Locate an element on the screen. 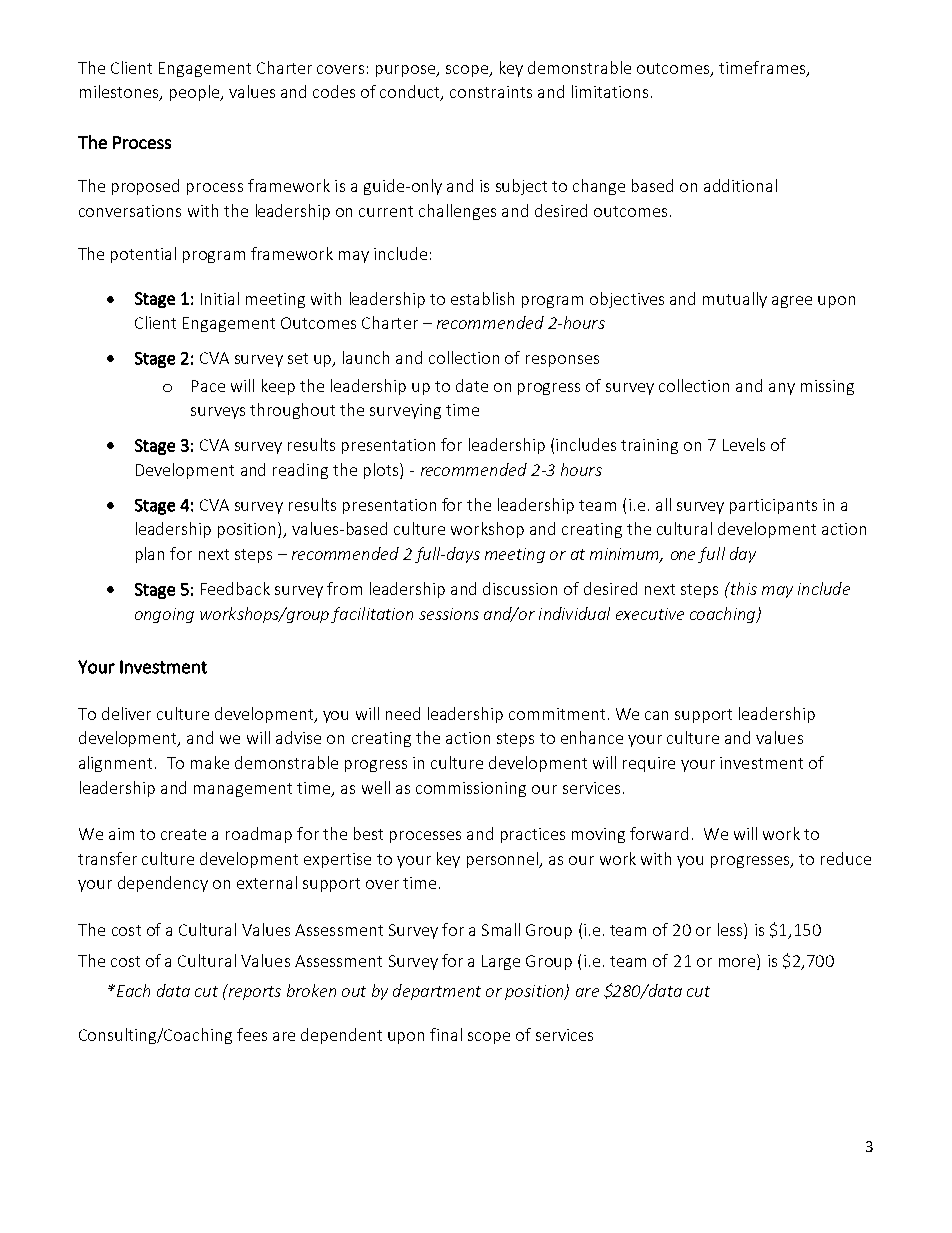 This screenshot has width=952, height=1233. department is located at coordinates (437, 992).
